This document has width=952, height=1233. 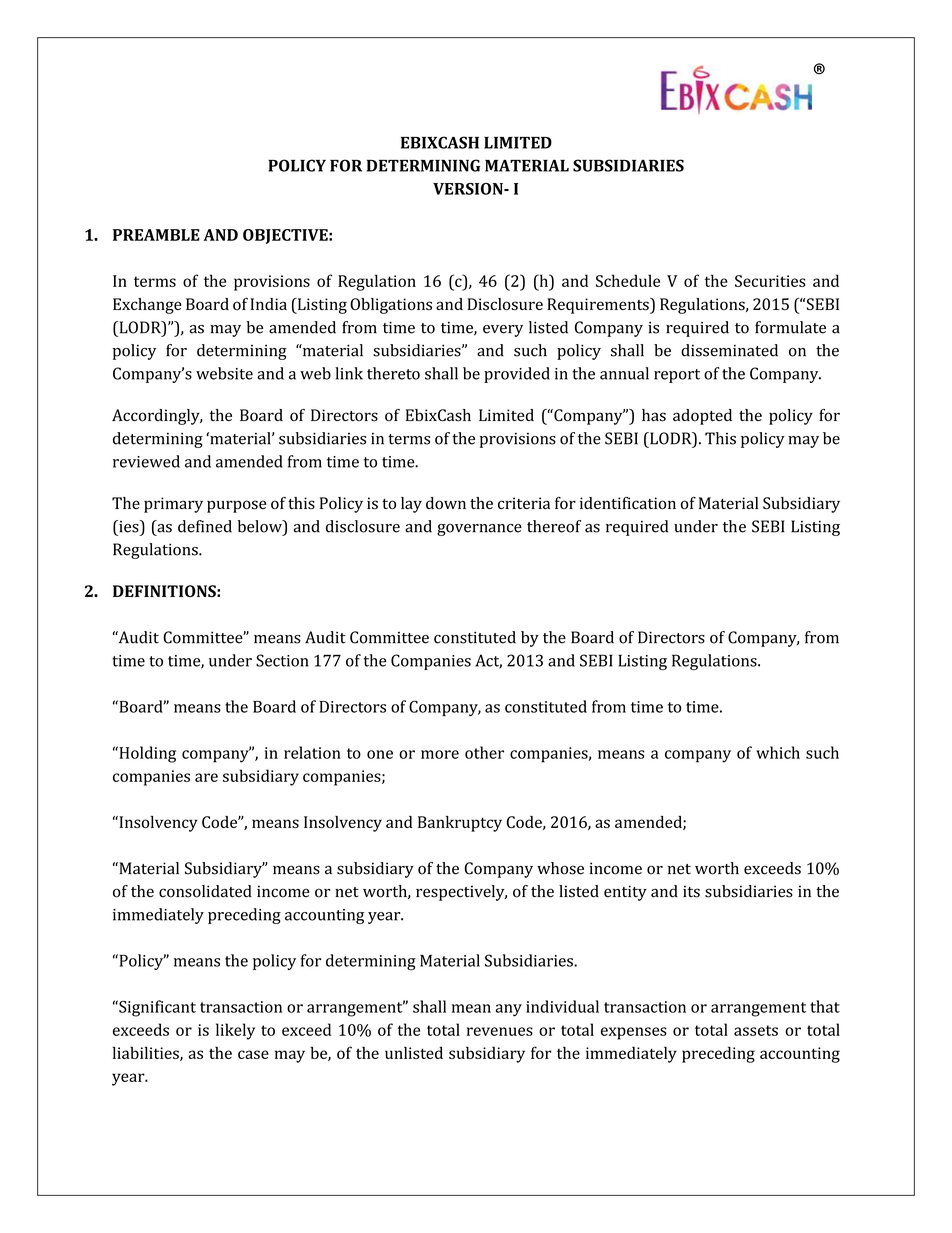 I want to click on which, so click(x=778, y=752).
